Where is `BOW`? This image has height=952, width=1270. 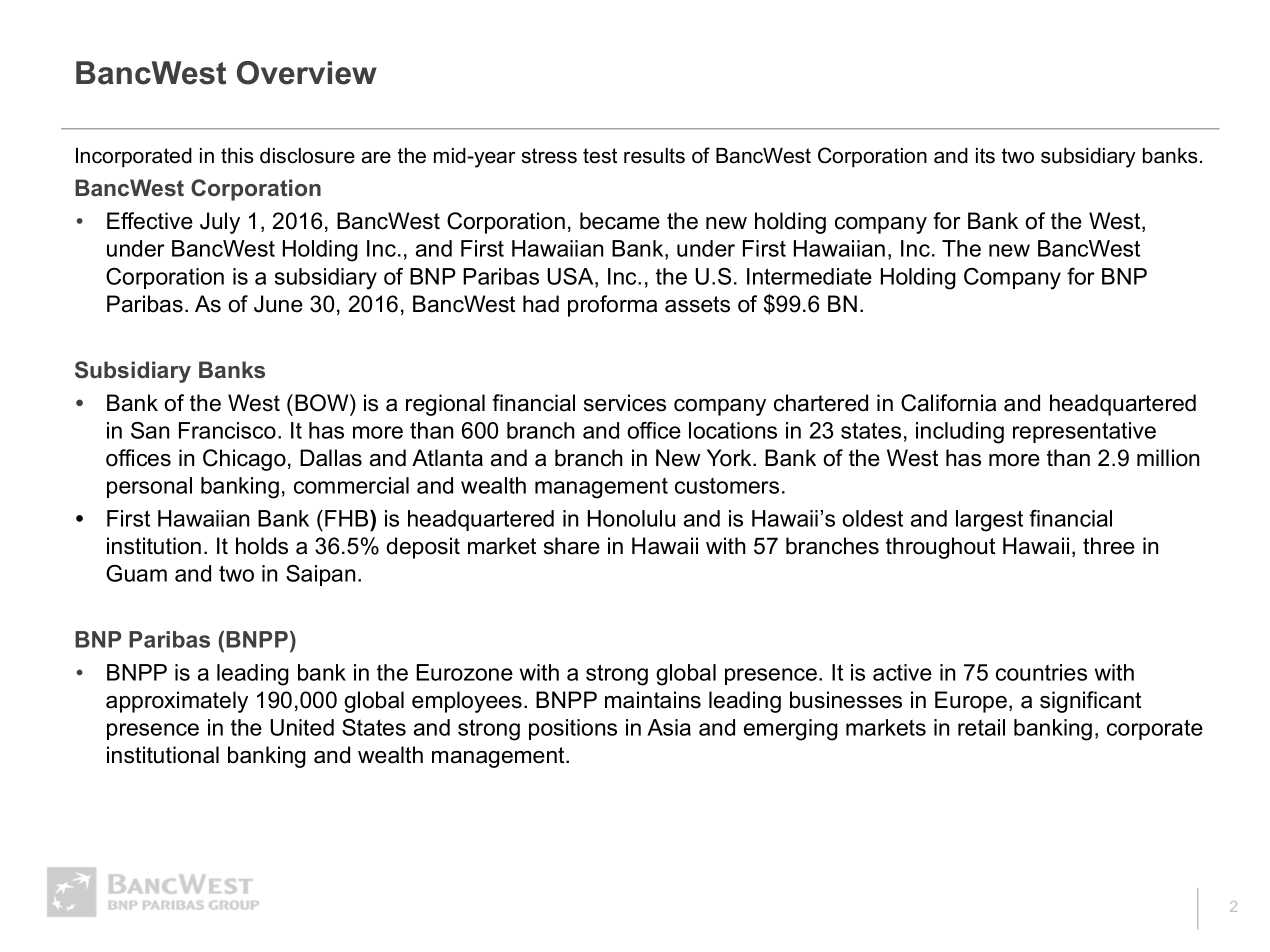 BOW is located at coordinates (323, 403).
